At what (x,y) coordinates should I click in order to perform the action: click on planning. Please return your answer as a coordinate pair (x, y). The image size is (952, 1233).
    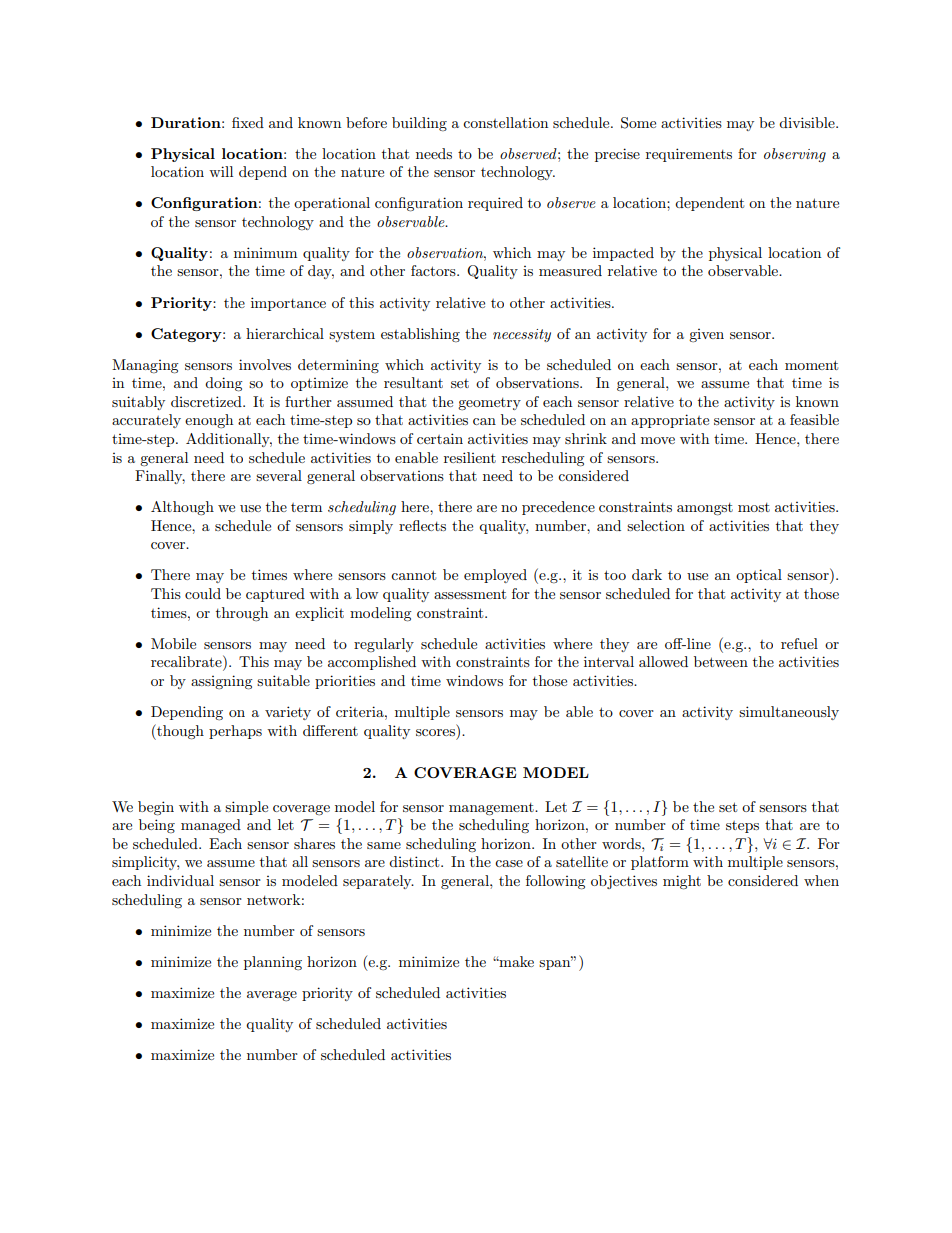
    Looking at the image, I should click on (273, 963).
